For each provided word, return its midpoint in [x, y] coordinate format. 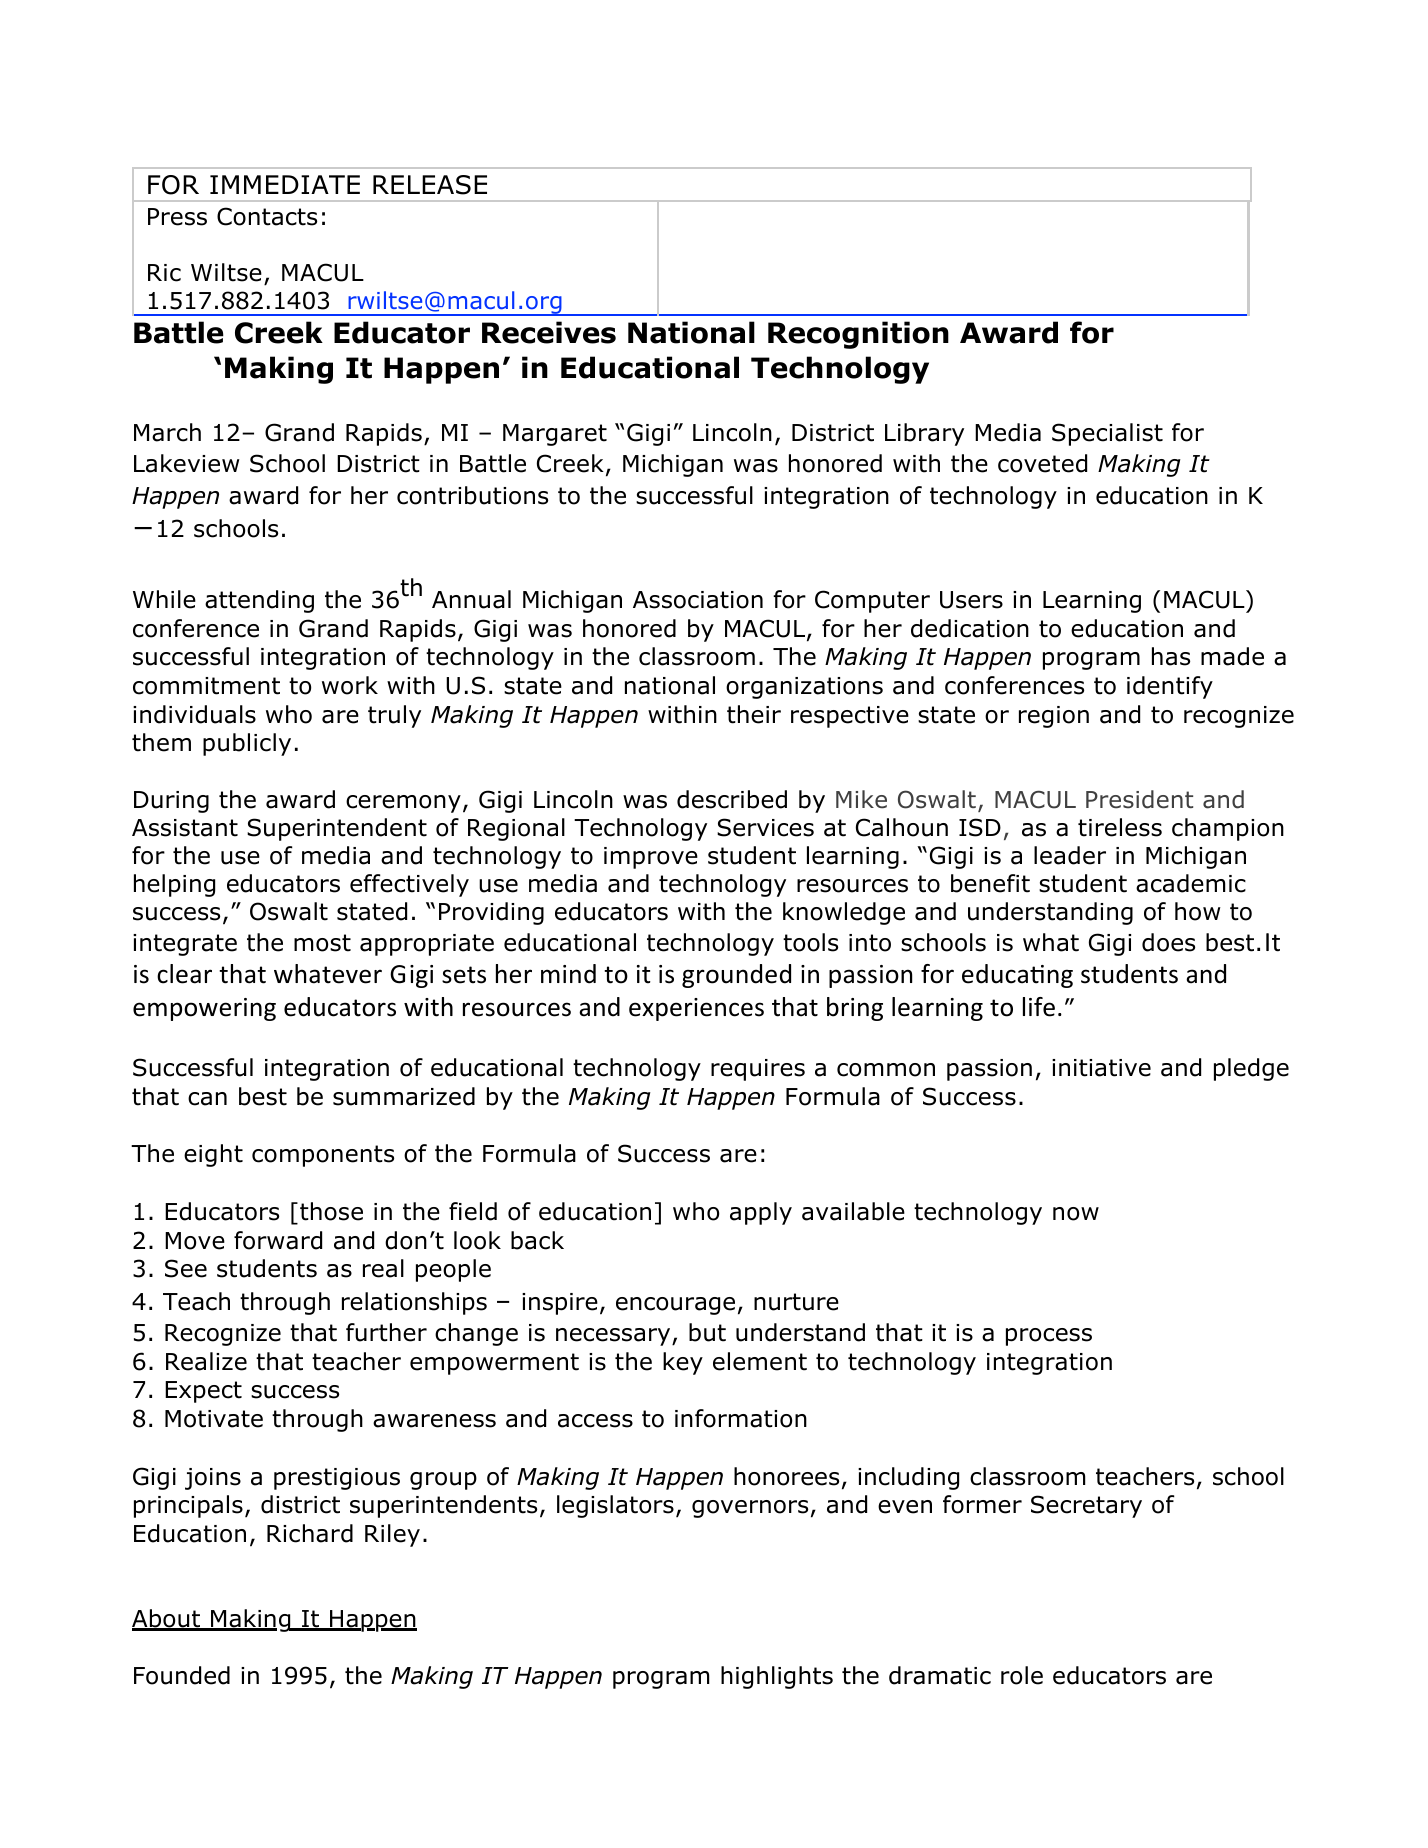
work [350, 685]
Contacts [267, 216]
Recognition [858, 335]
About [167, 1619]
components [323, 1156]
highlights [777, 1677]
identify [1170, 687]
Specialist [1107, 434]
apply [761, 1213]
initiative [1101, 1068]
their [754, 714]
